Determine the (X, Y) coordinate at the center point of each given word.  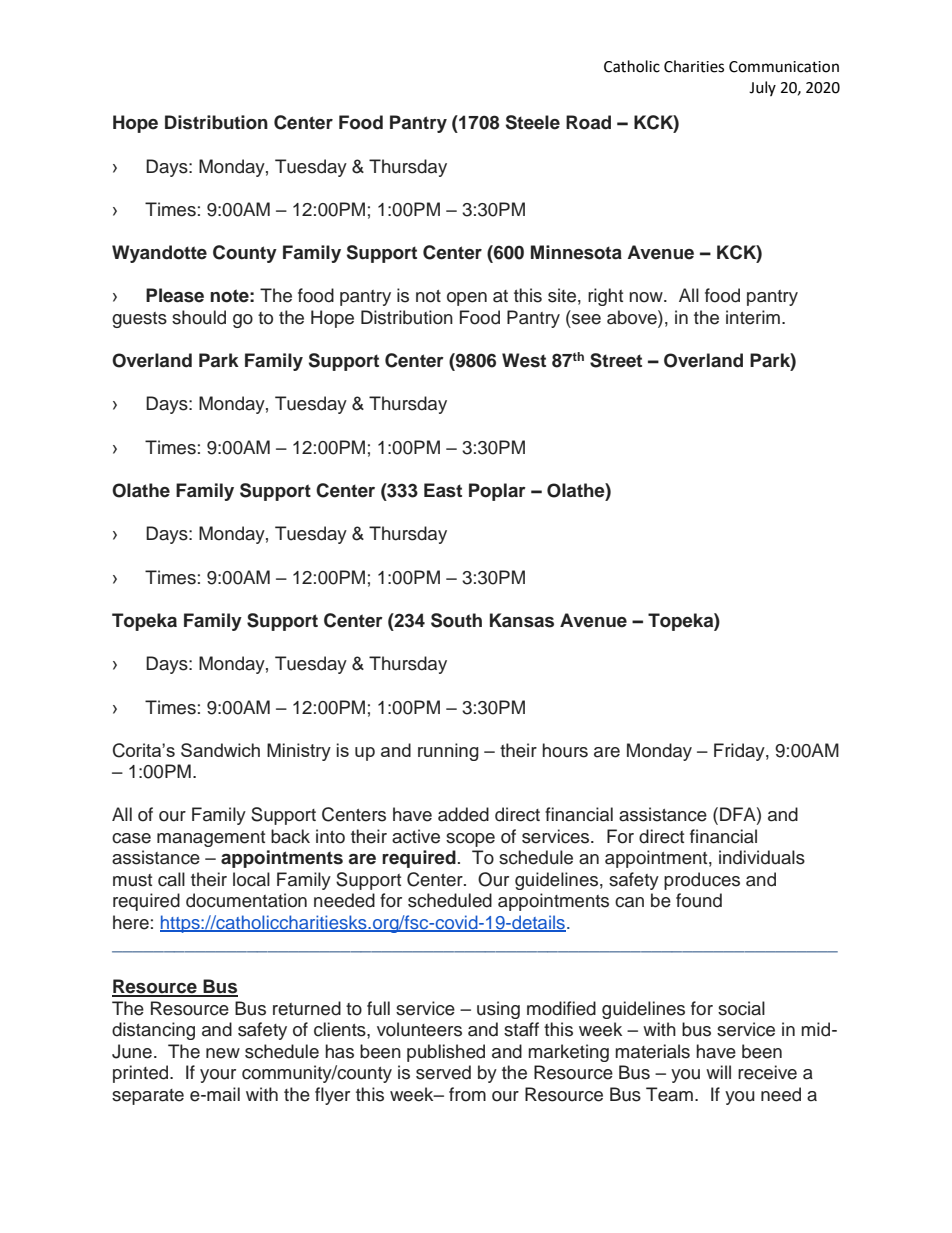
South (456, 620)
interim (753, 317)
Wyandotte (159, 254)
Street (616, 360)
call (171, 879)
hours (565, 750)
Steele (533, 122)
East (443, 490)
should (199, 317)
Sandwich (220, 750)
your (218, 1076)
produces (702, 881)
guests (139, 320)
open (467, 299)
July (762, 88)
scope (470, 840)
